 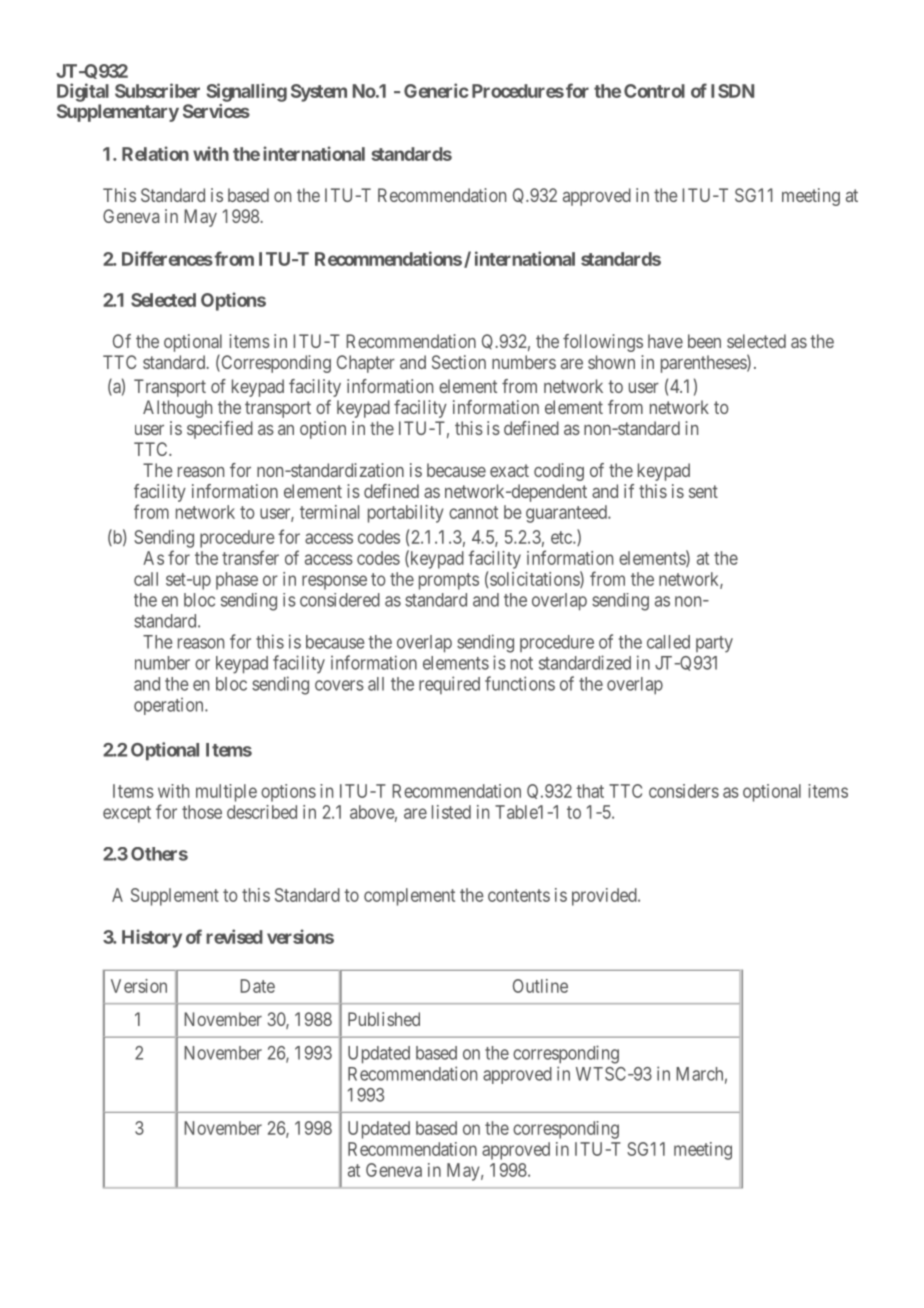 What do you see at coordinates (152, 938) in the screenshot?
I see `History` at bounding box center [152, 938].
